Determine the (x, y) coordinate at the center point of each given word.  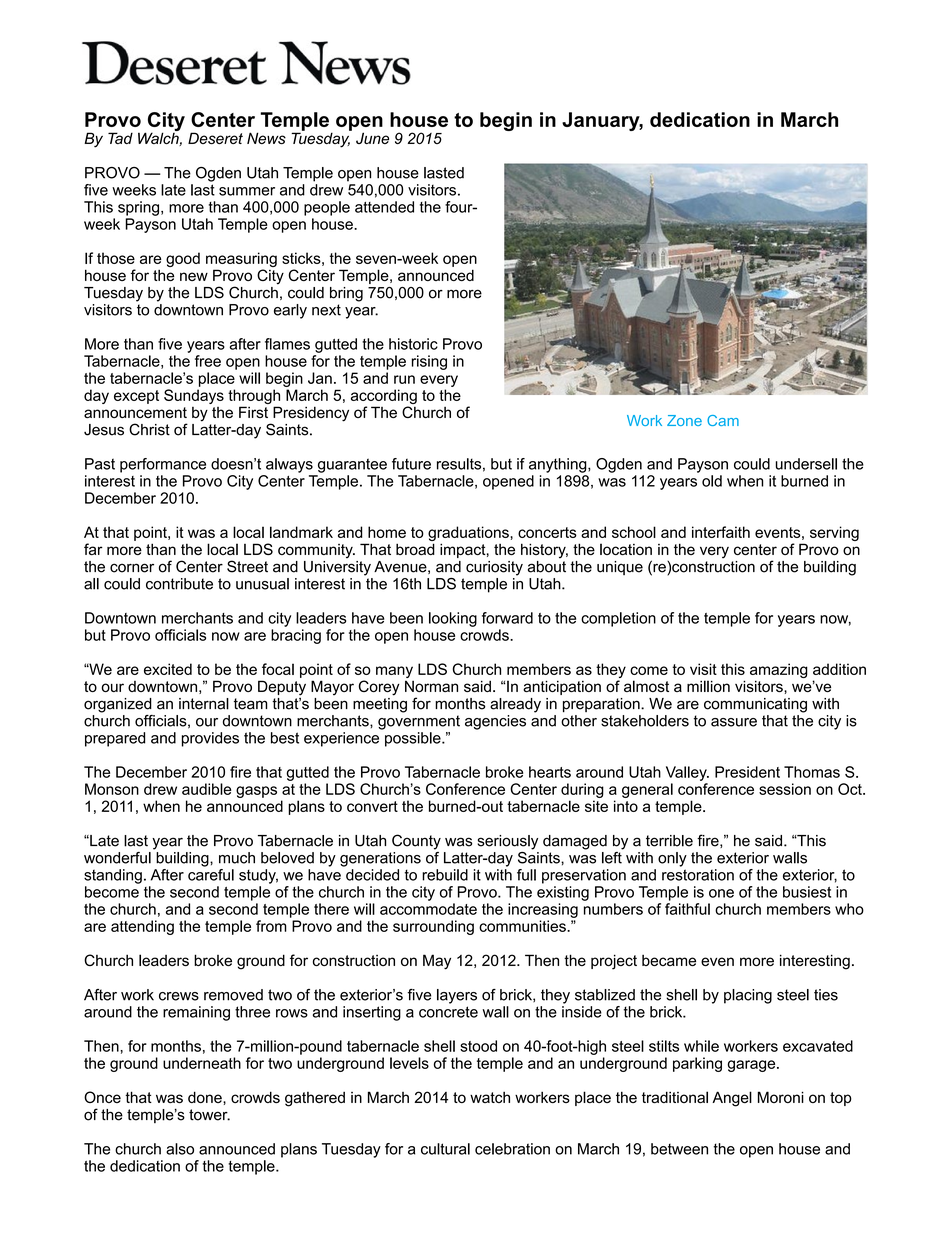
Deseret (215, 138)
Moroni (781, 1097)
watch (490, 1097)
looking (453, 619)
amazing (779, 672)
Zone (684, 420)
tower (209, 1115)
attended (384, 207)
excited (168, 669)
